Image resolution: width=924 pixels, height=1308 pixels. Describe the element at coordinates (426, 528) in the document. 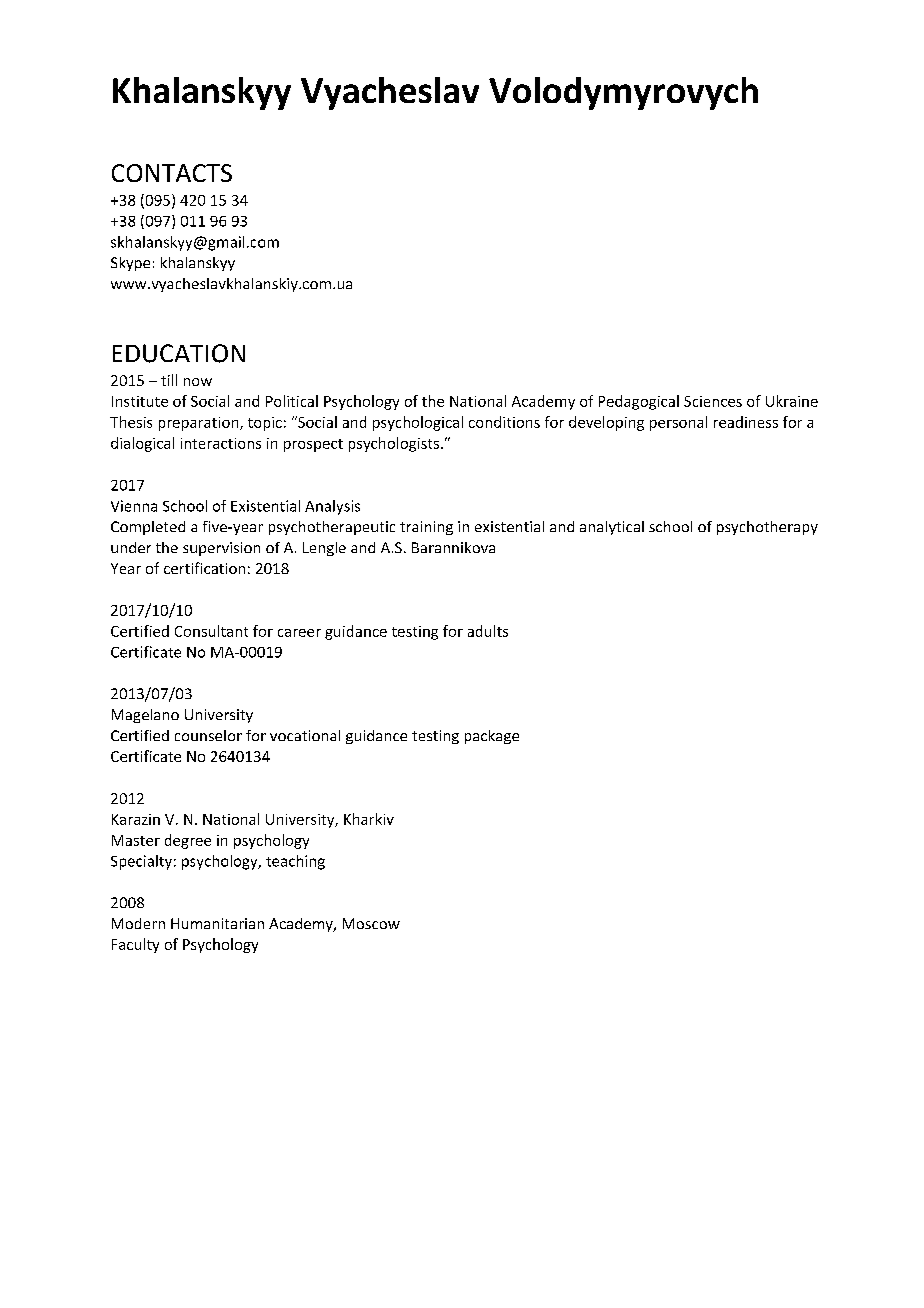

I see `training` at that location.
